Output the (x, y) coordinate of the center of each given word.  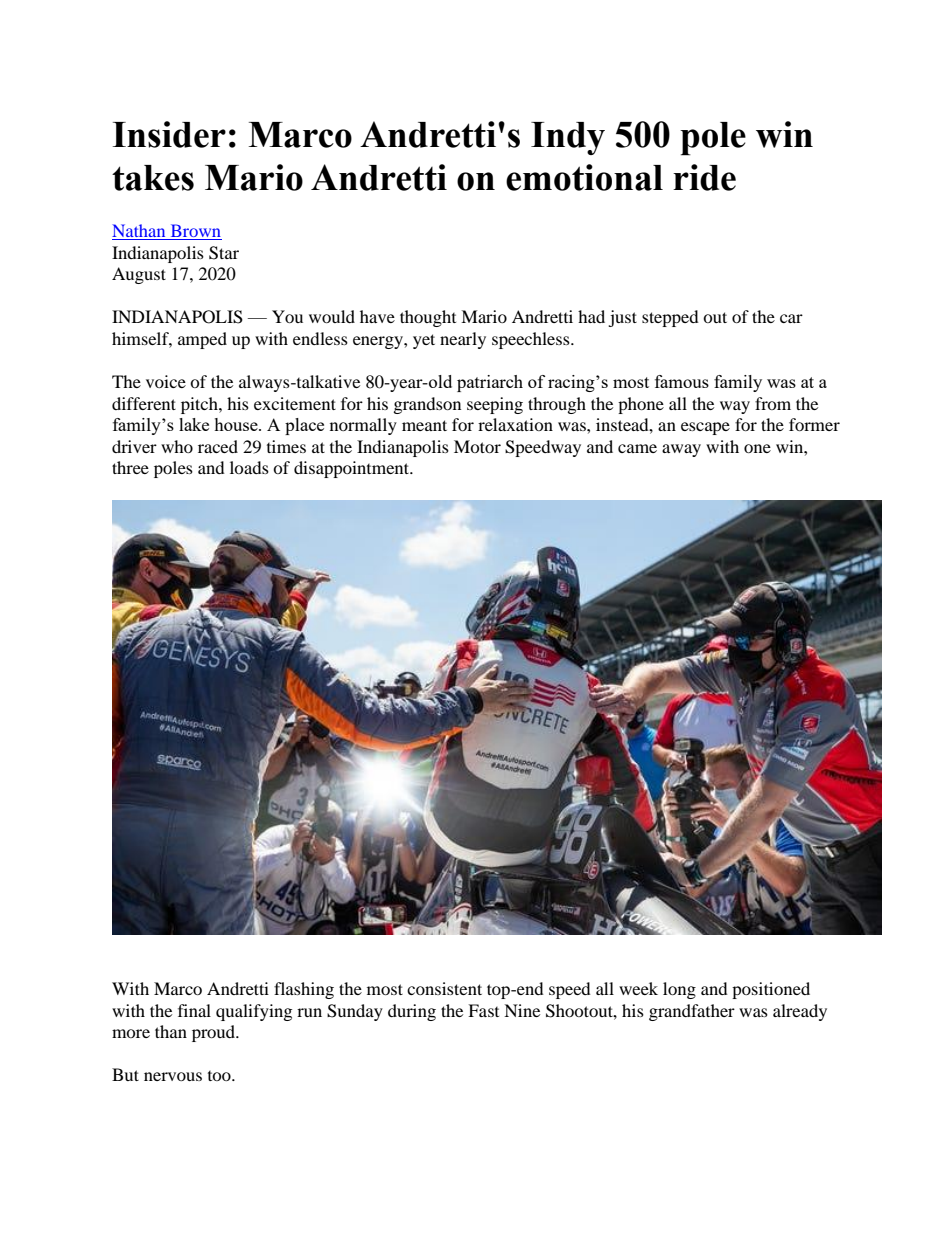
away (681, 450)
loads (249, 467)
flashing (304, 990)
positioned (771, 990)
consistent (444, 988)
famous (682, 381)
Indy (568, 138)
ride (704, 177)
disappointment (353, 469)
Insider (169, 134)
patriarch (490, 383)
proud (215, 1033)
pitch (200, 405)
